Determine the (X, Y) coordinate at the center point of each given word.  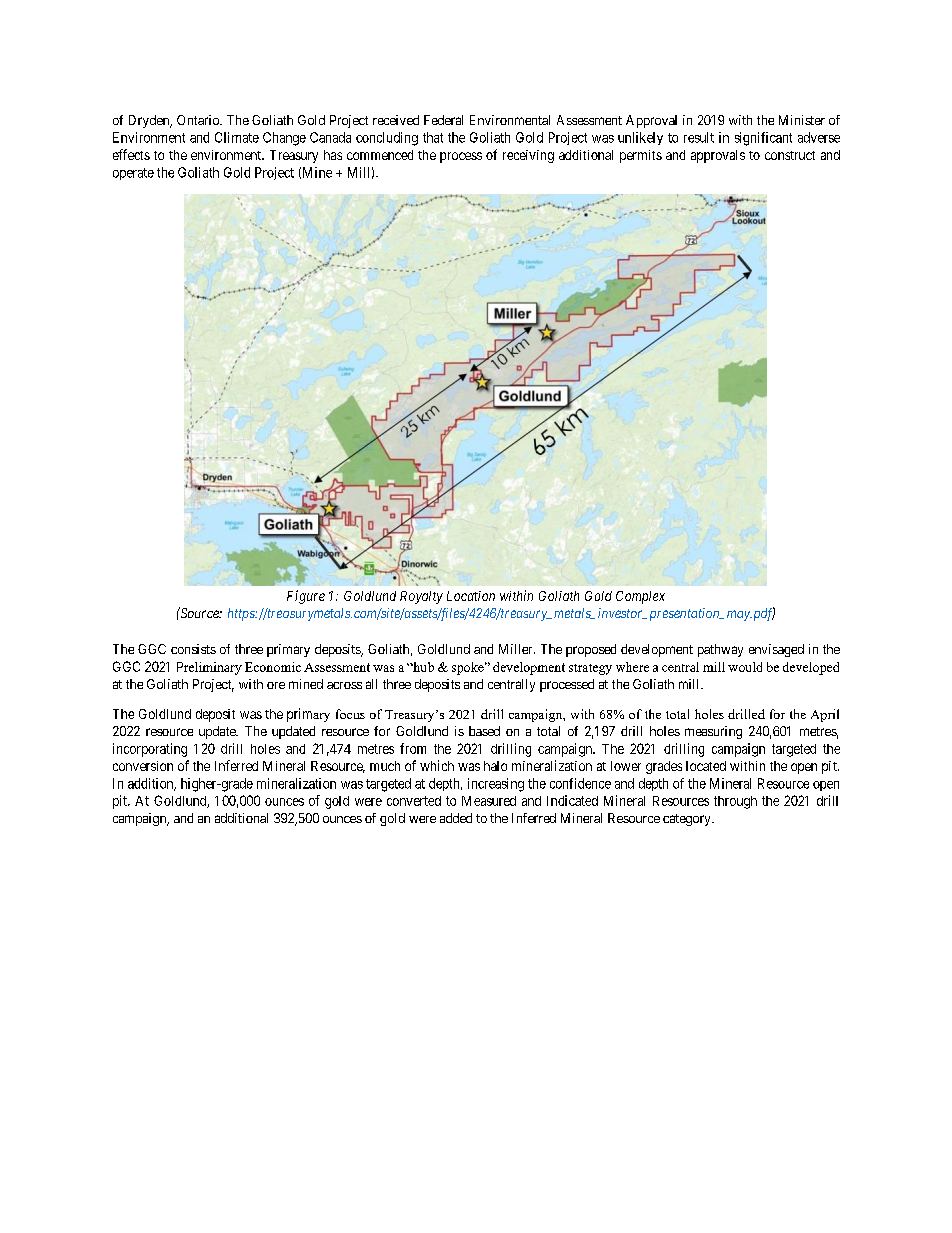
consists (193, 649)
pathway (720, 650)
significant (763, 139)
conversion (143, 766)
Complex (640, 597)
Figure (306, 597)
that (433, 137)
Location (471, 596)
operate (133, 174)
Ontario (199, 120)
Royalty (421, 597)
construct (790, 155)
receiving (528, 156)
